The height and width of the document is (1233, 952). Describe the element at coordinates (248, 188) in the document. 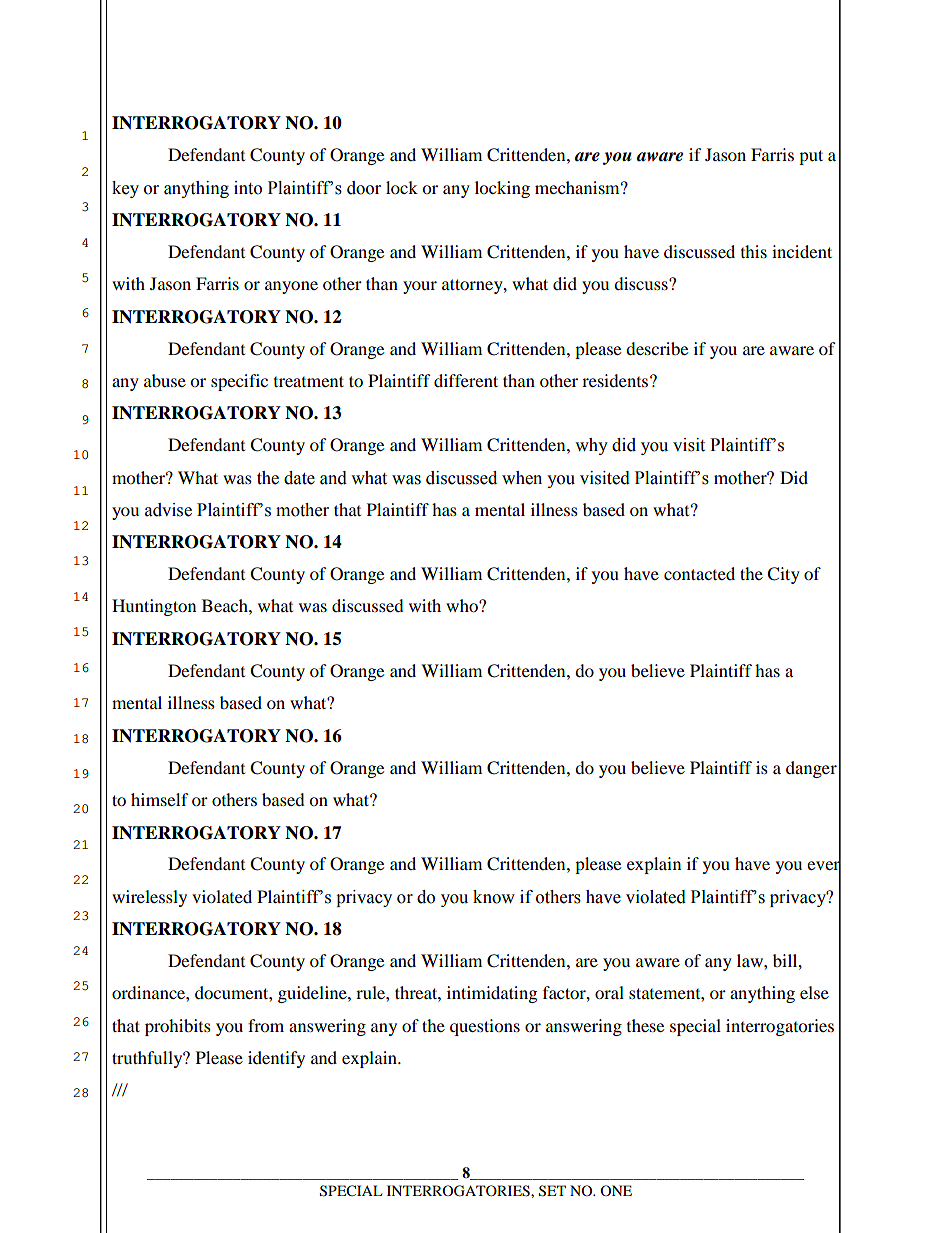

I see `into` at that location.
